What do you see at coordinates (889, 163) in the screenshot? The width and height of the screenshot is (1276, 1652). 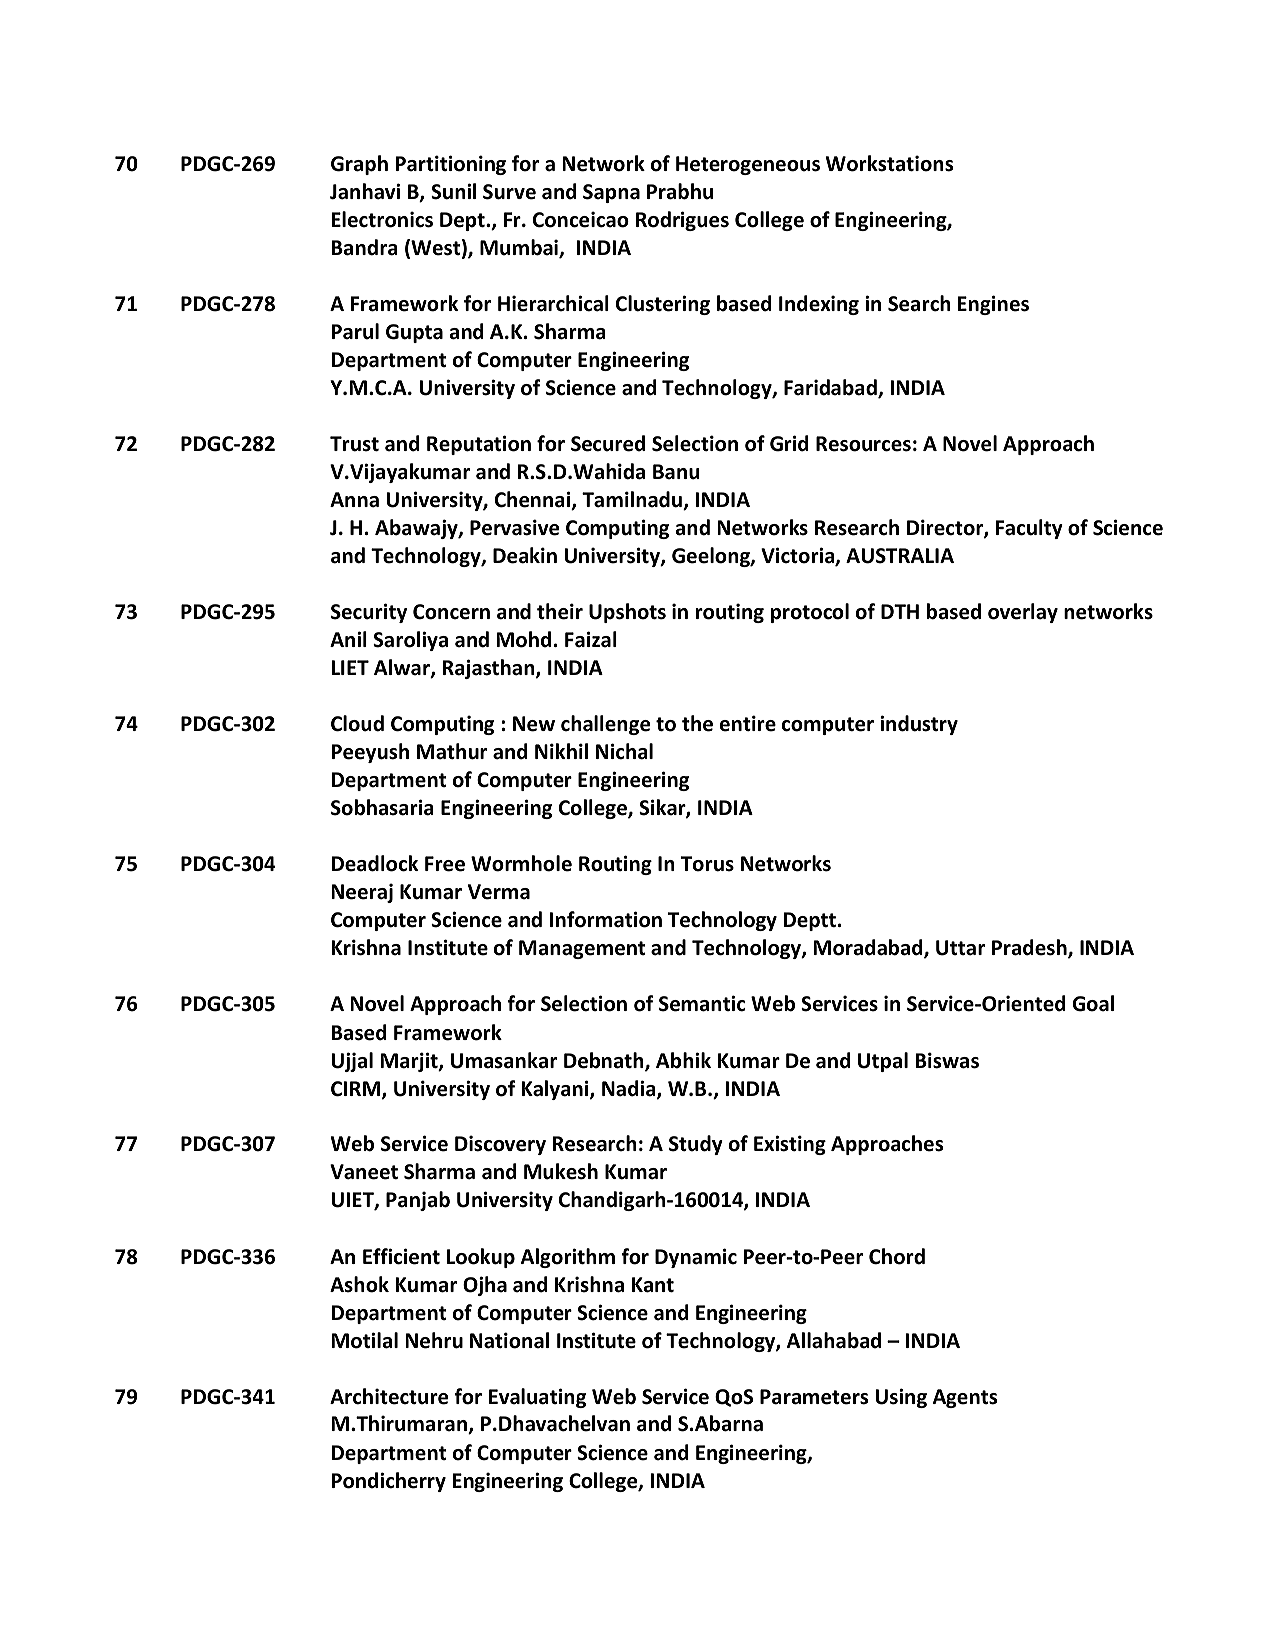 I see `Workstations` at bounding box center [889, 163].
